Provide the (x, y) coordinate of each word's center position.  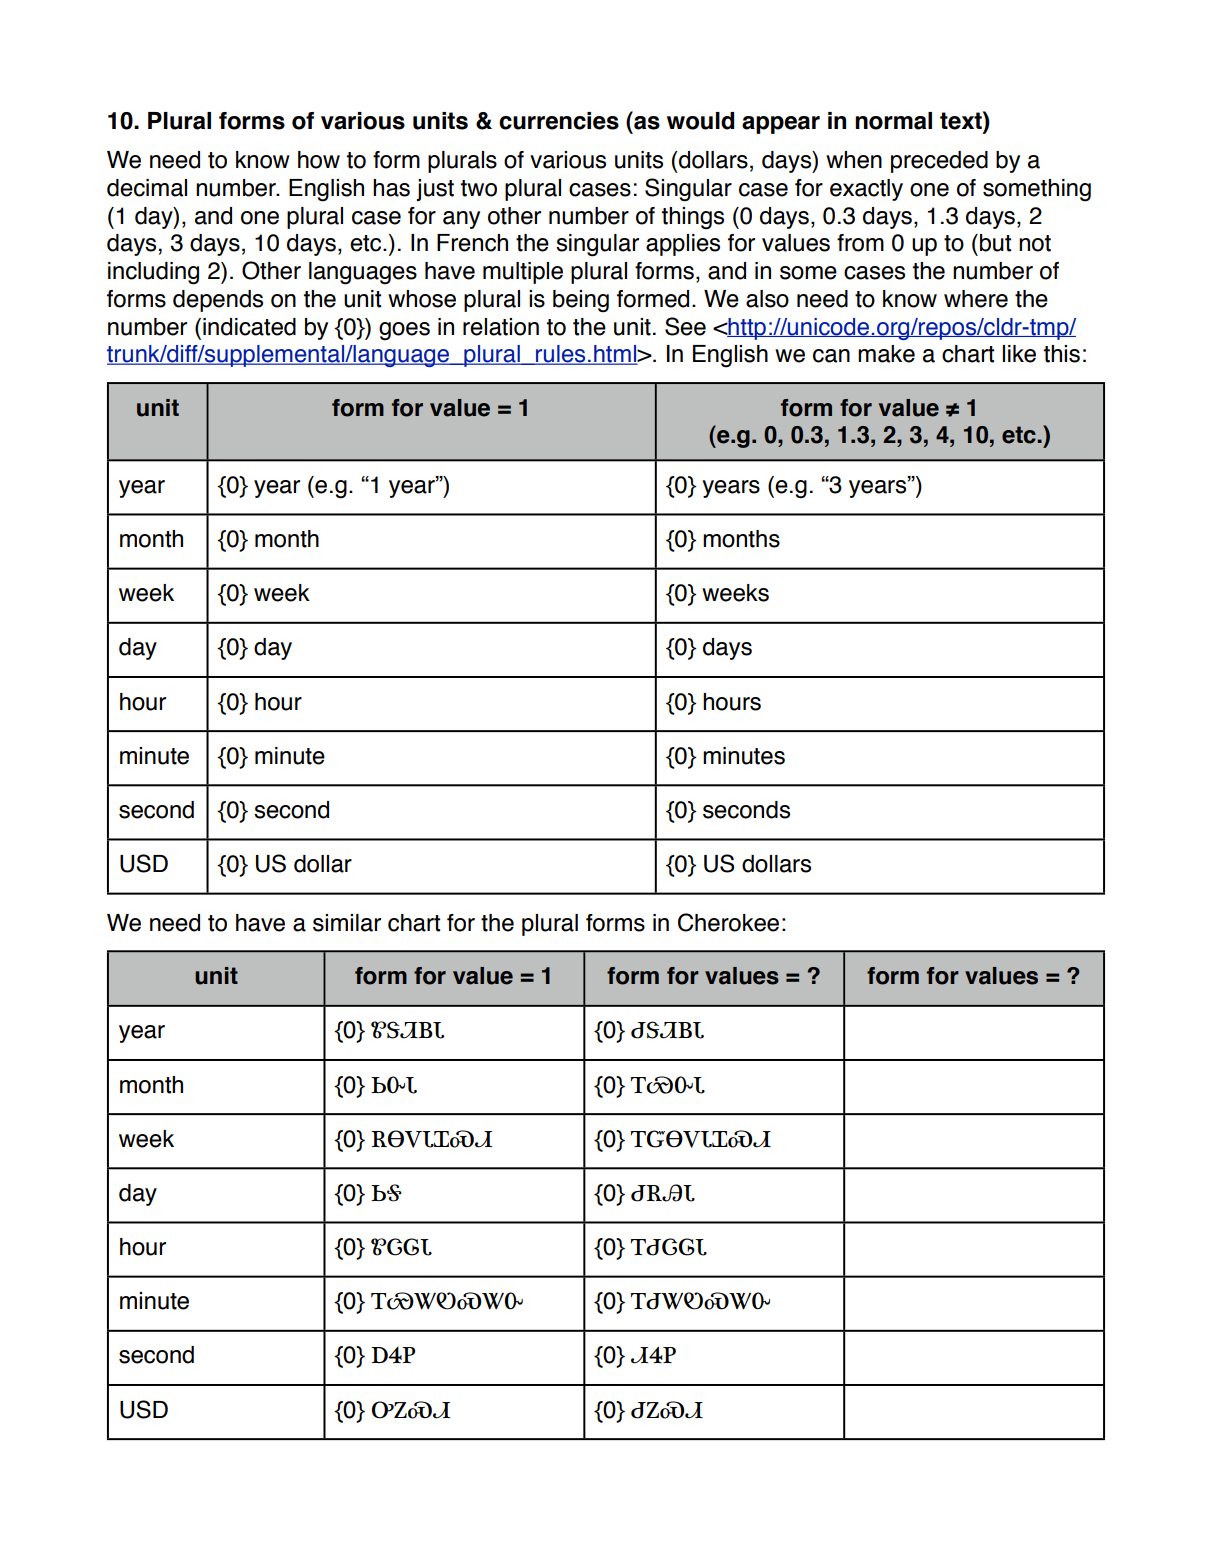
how (319, 160)
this (1062, 354)
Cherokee (728, 922)
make (886, 354)
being (581, 301)
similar (347, 923)
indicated (249, 327)
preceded (939, 162)
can (831, 356)
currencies (559, 121)
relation (501, 327)
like (1019, 354)
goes (404, 331)
